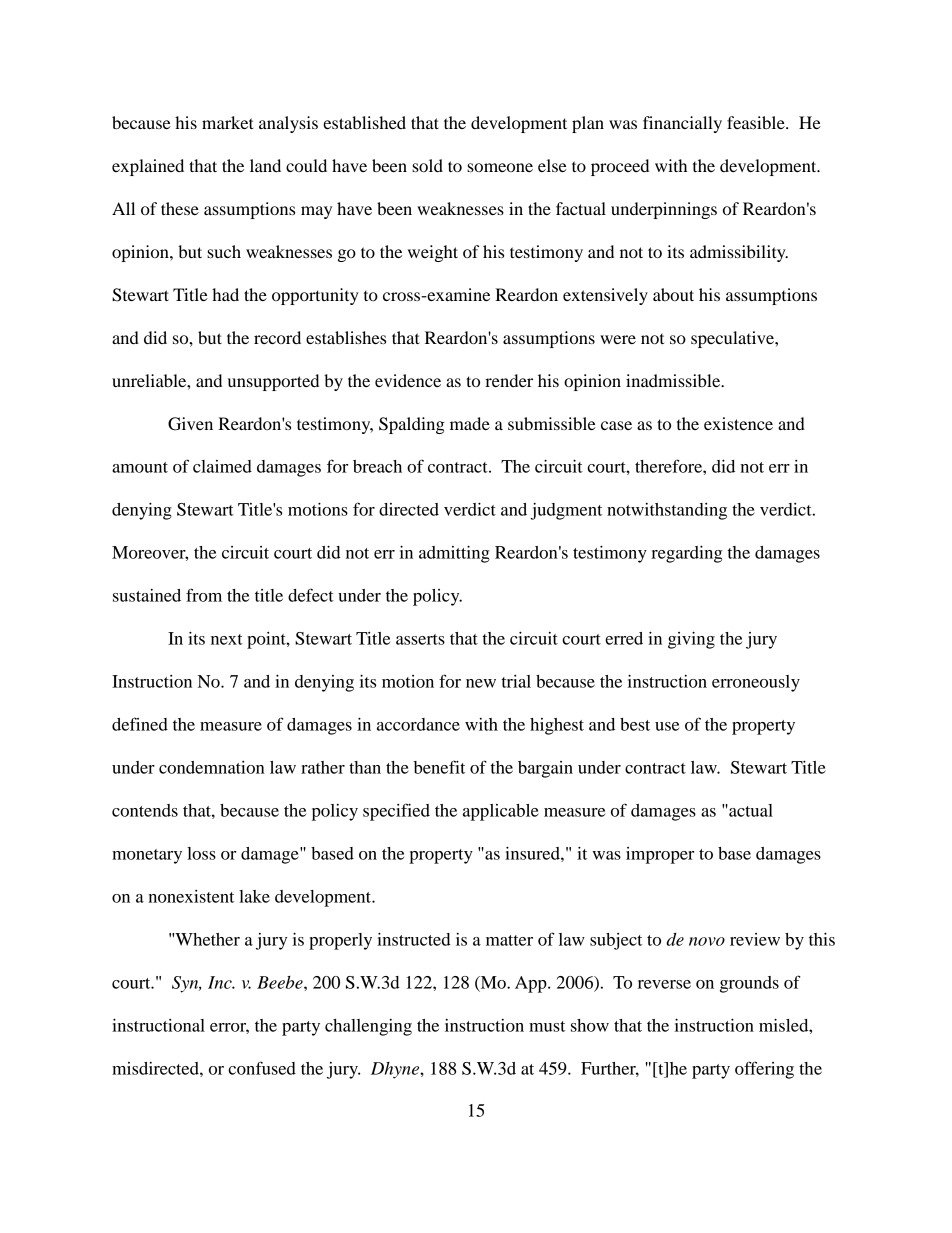  What do you see at coordinates (738, 423) in the screenshot?
I see `existence` at bounding box center [738, 423].
